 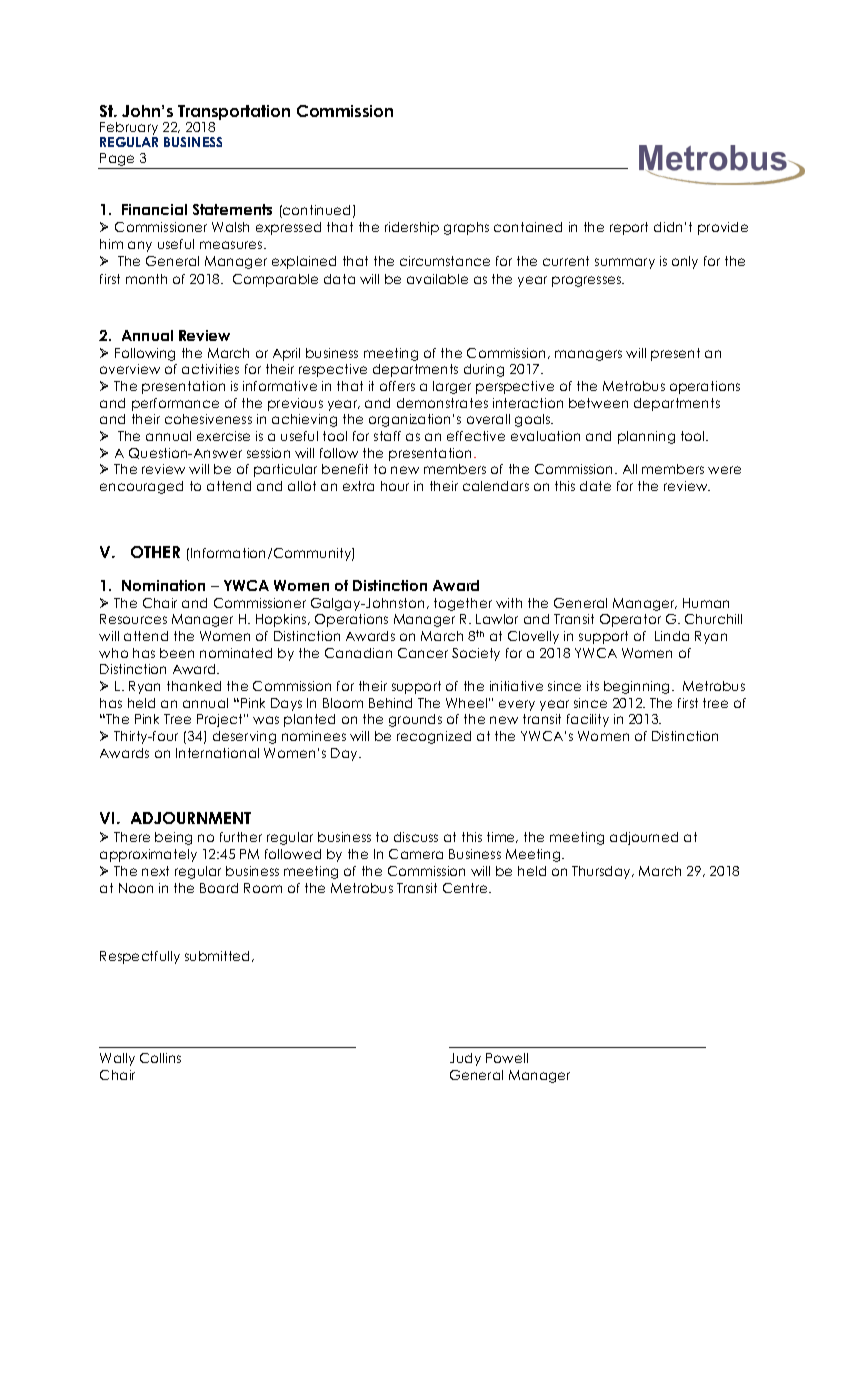 What do you see at coordinates (603, 872) in the page?
I see `Thursday` at bounding box center [603, 872].
